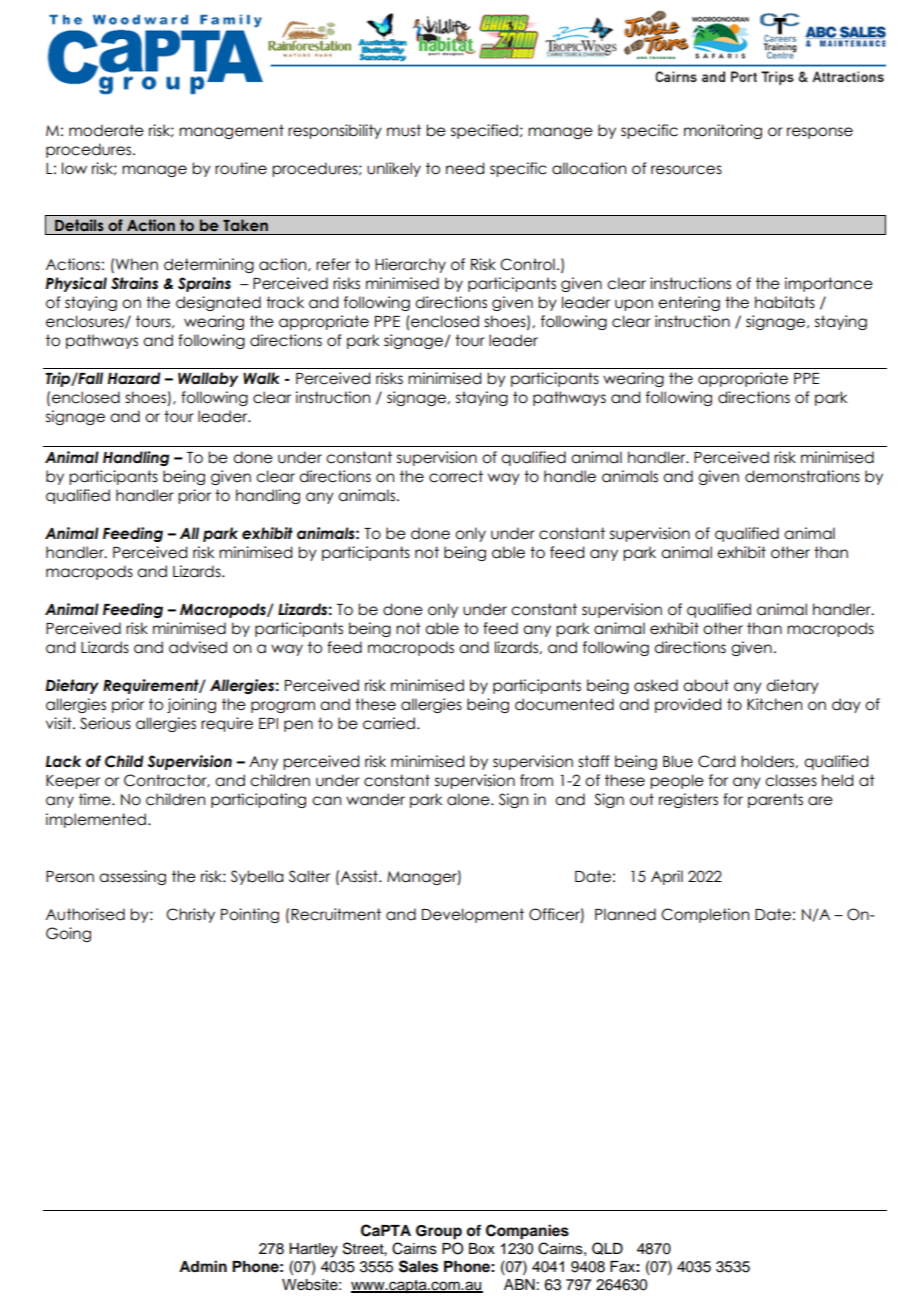  Describe the element at coordinates (203, 1266) in the screenshot. I see `Admin` at that location.
